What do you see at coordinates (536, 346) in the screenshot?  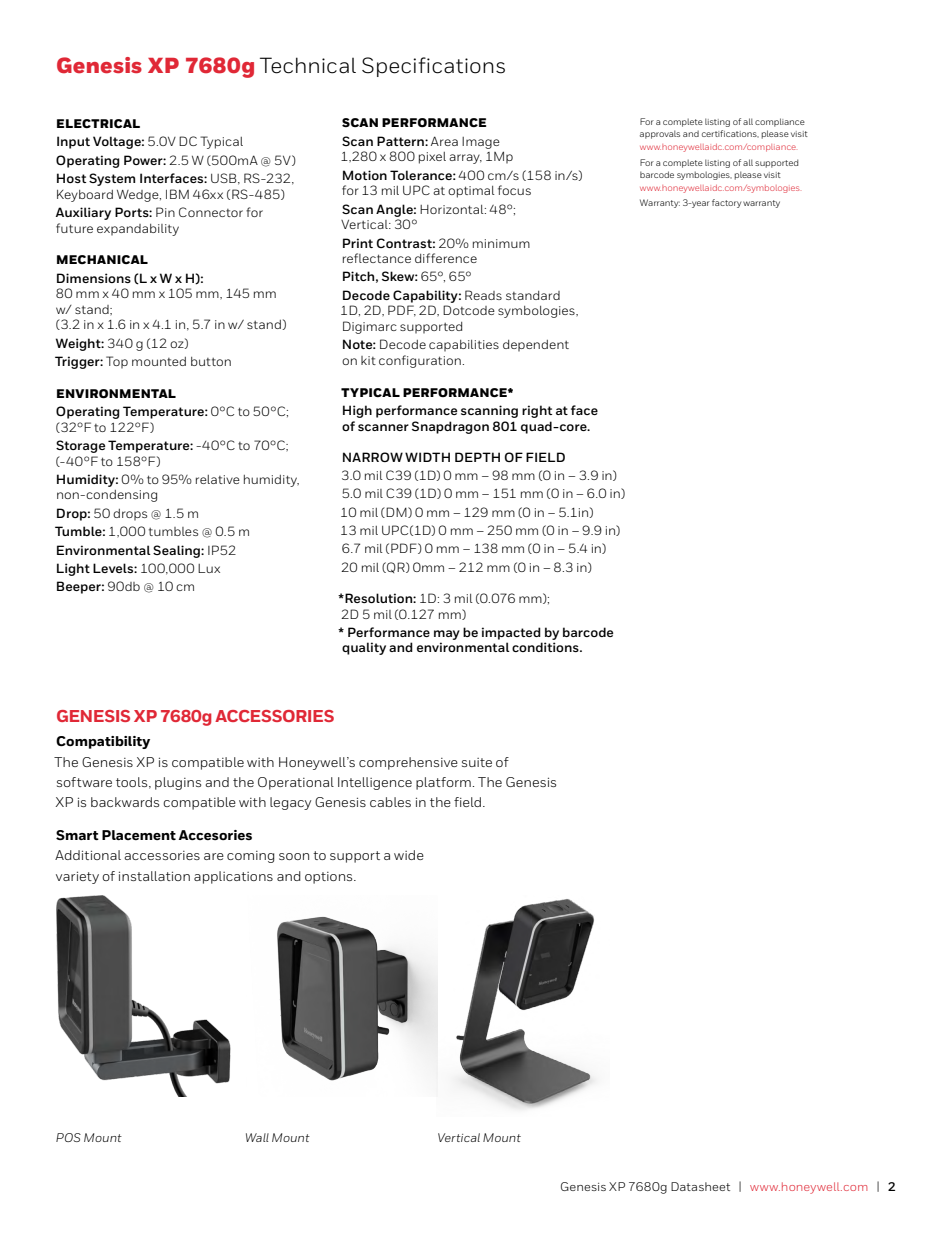 I see `dependent` at bounding box center [536, 346].
